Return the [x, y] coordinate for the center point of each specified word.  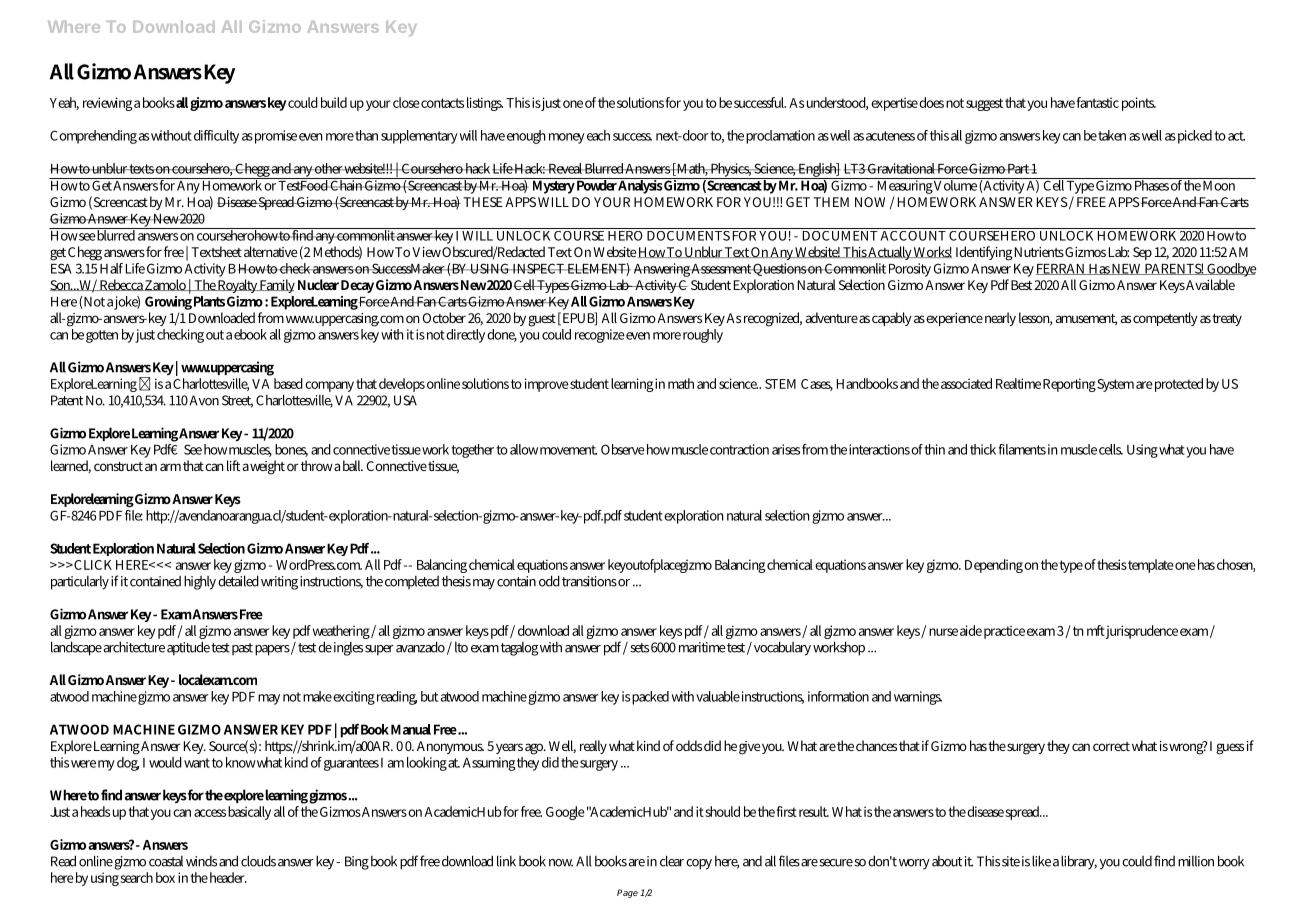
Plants [209, 301]
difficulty [216, 137]
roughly [703, 336]
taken [1112, 135]
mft [1096, 630]
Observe [623, 449]
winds [201, 861]
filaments [1022, 449]
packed [650, 698]
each [598, 135]
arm [170, 467]
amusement [1086, 320]
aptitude [188, 648]
